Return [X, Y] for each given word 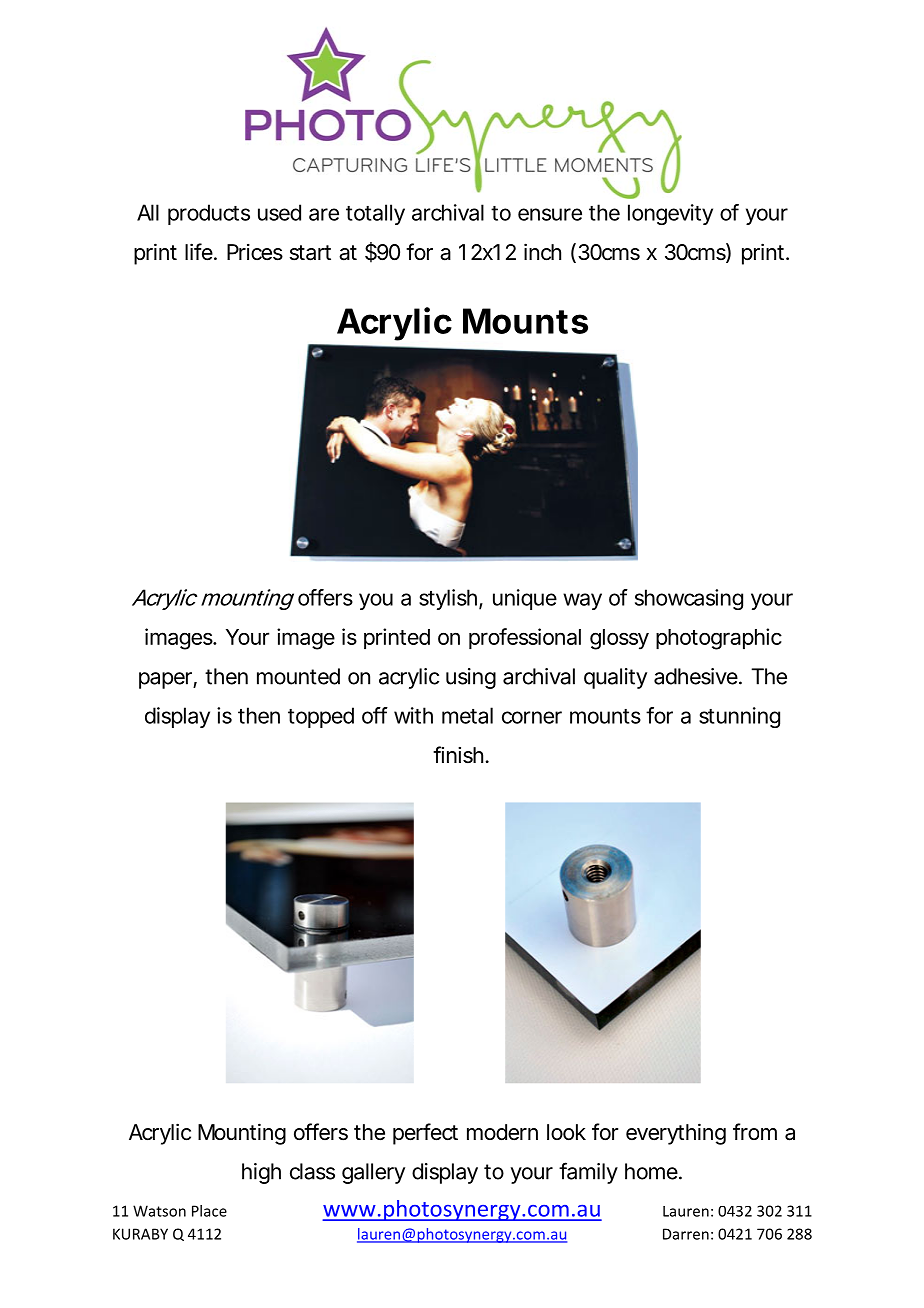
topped [321, 717]
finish [458, 755]
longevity [670, 214]
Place [209, 1211]
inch [542, 252]
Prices [255, 252]
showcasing [689, 599]
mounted [298, 676]
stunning [739, 717]
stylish [448, 599]
